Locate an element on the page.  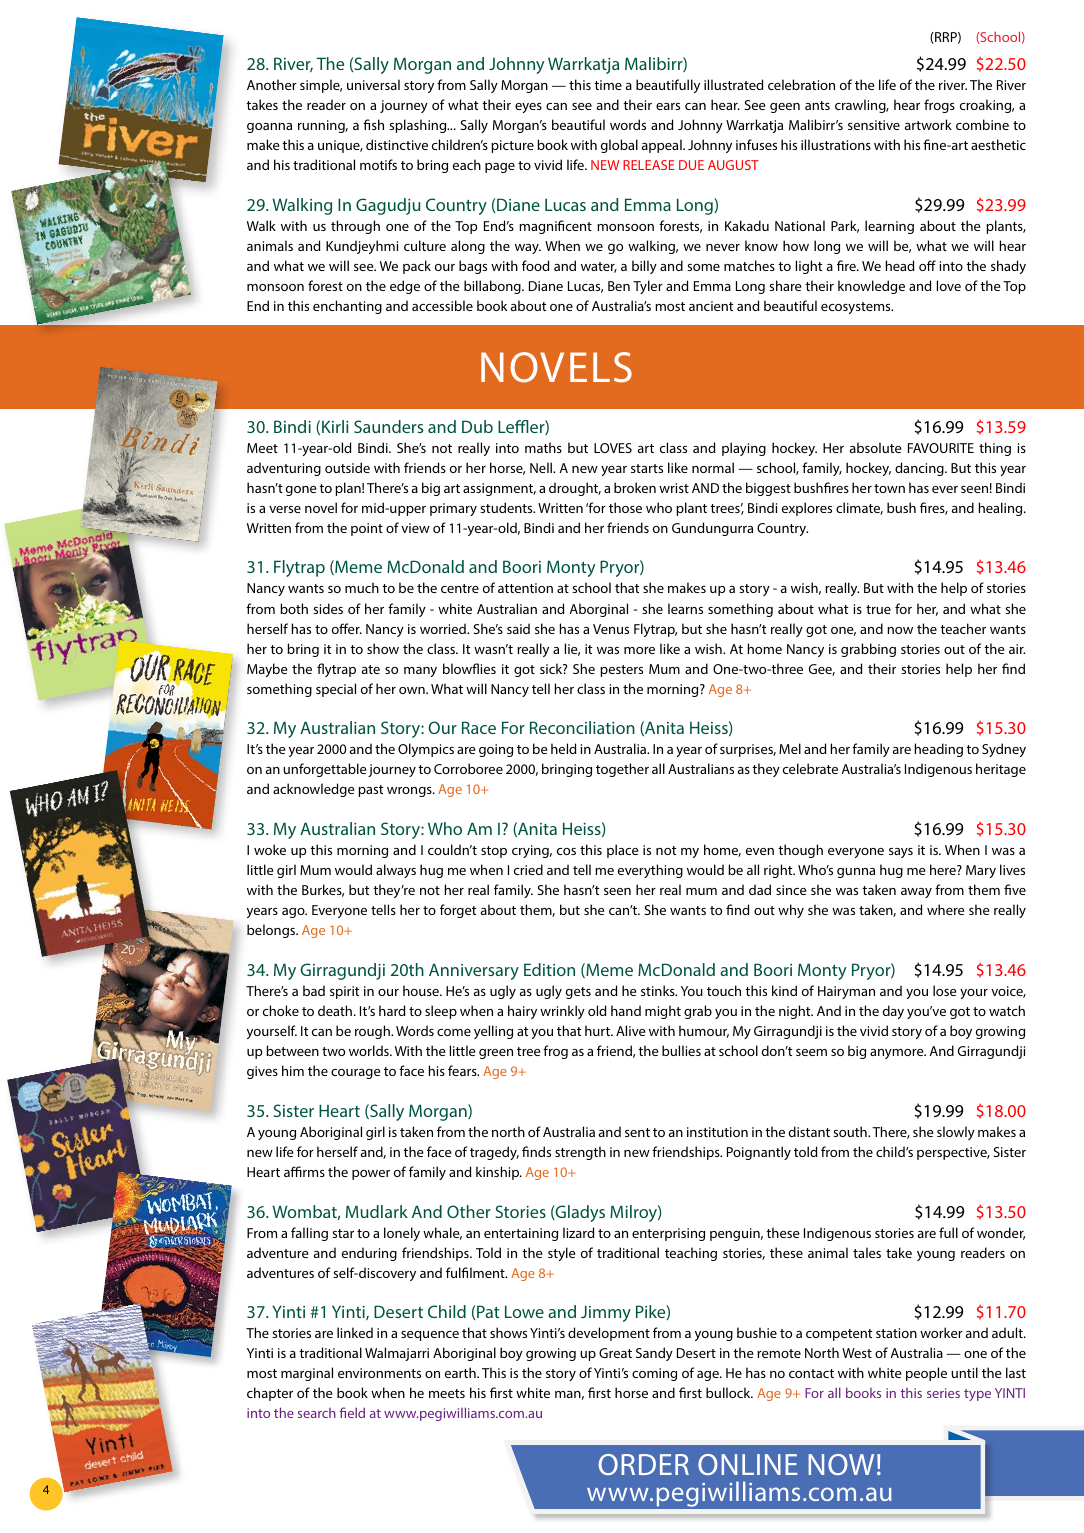
artwork is located at coordinates (928, 124).
